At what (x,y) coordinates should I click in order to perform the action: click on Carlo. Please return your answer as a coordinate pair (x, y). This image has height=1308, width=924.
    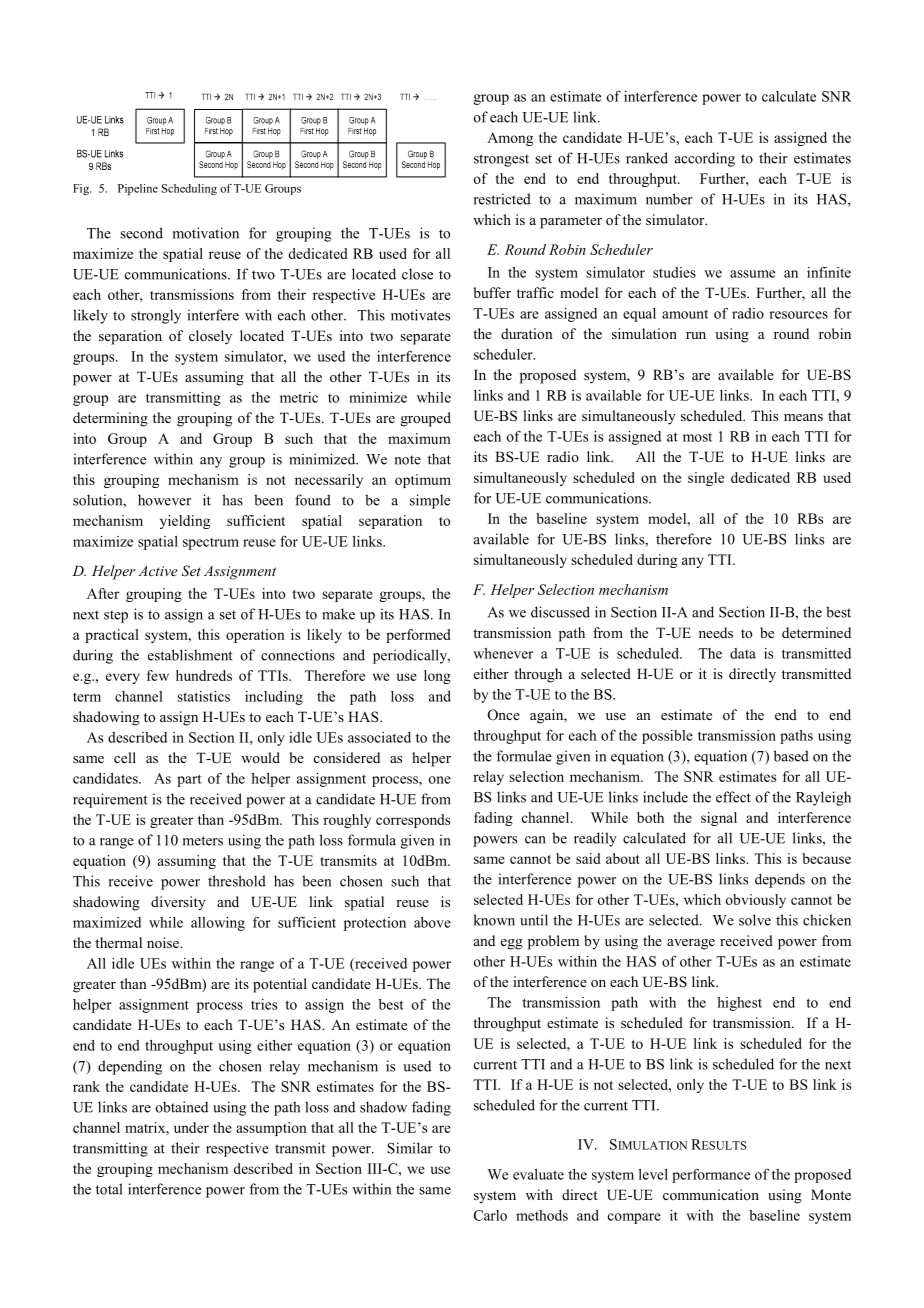
    Looking at the image, I should click on (490, 1215).
